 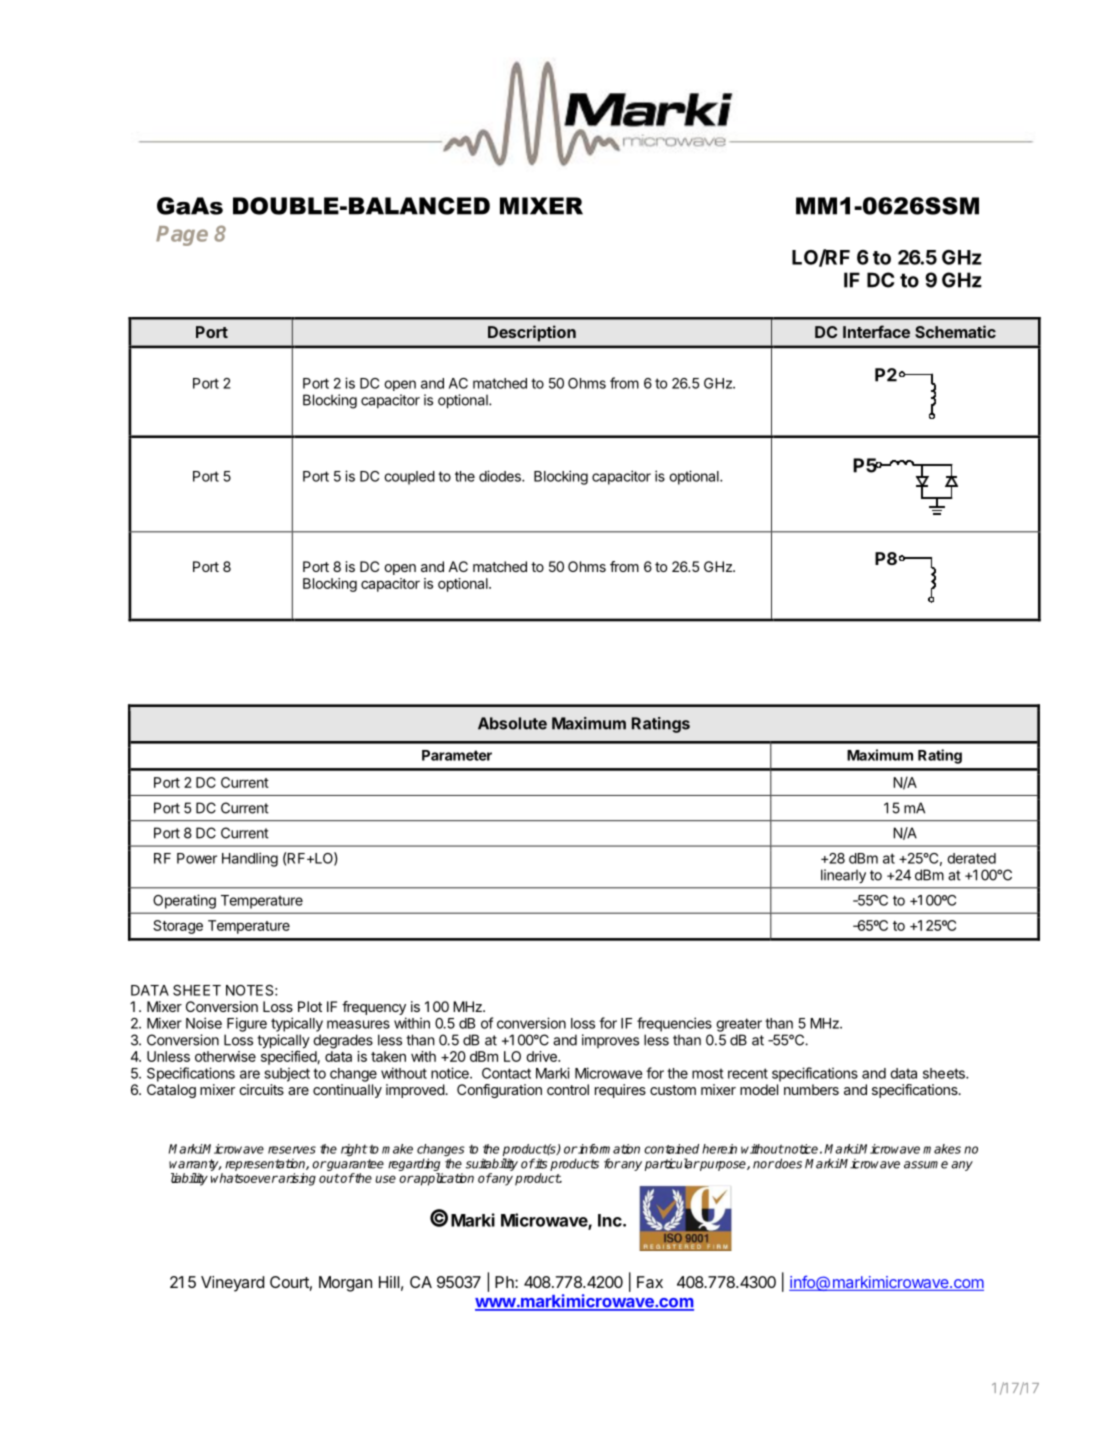 I want to click on Schematic, so click(x=955, y=331).
